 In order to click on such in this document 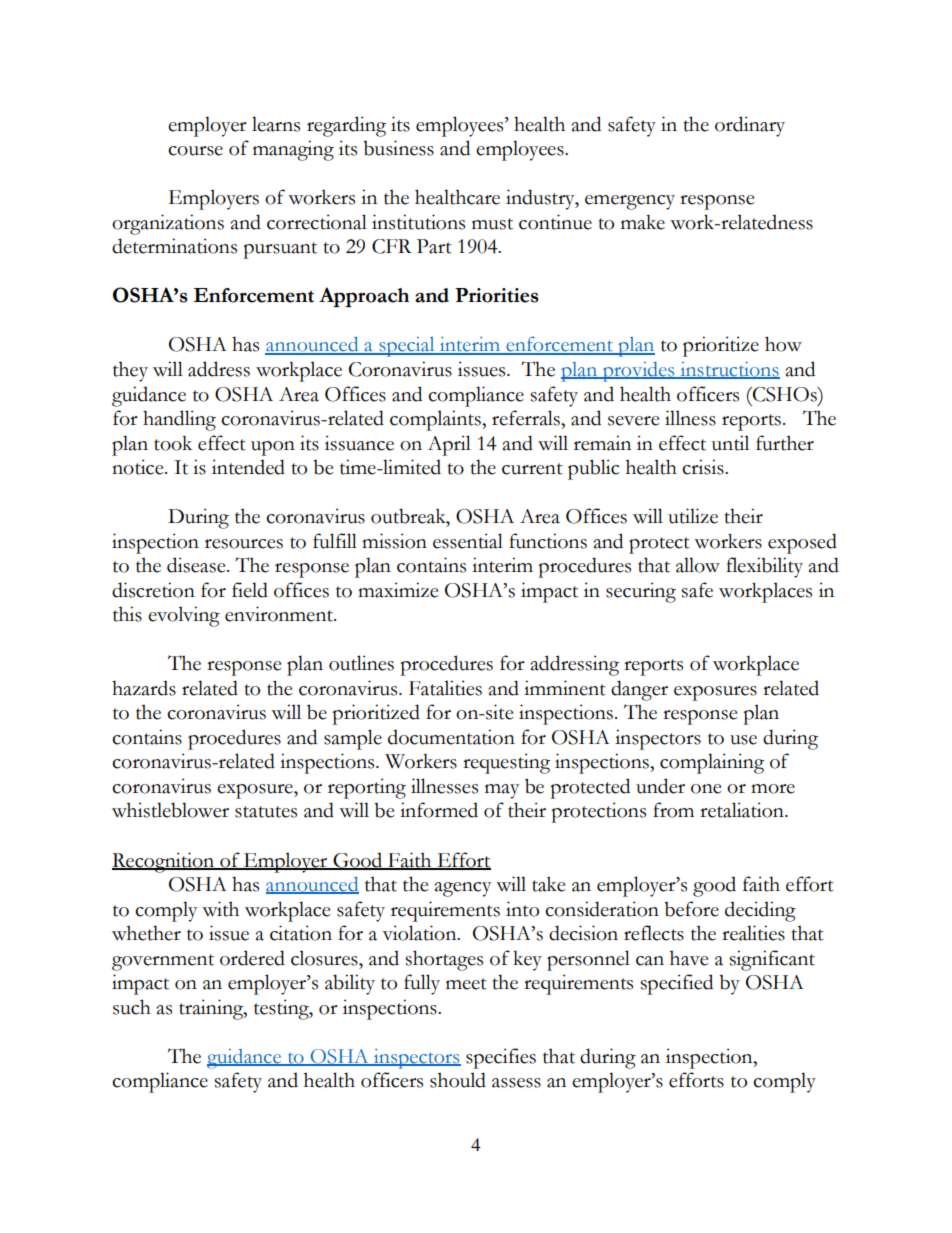, I will do `click(132, 1007)`.
